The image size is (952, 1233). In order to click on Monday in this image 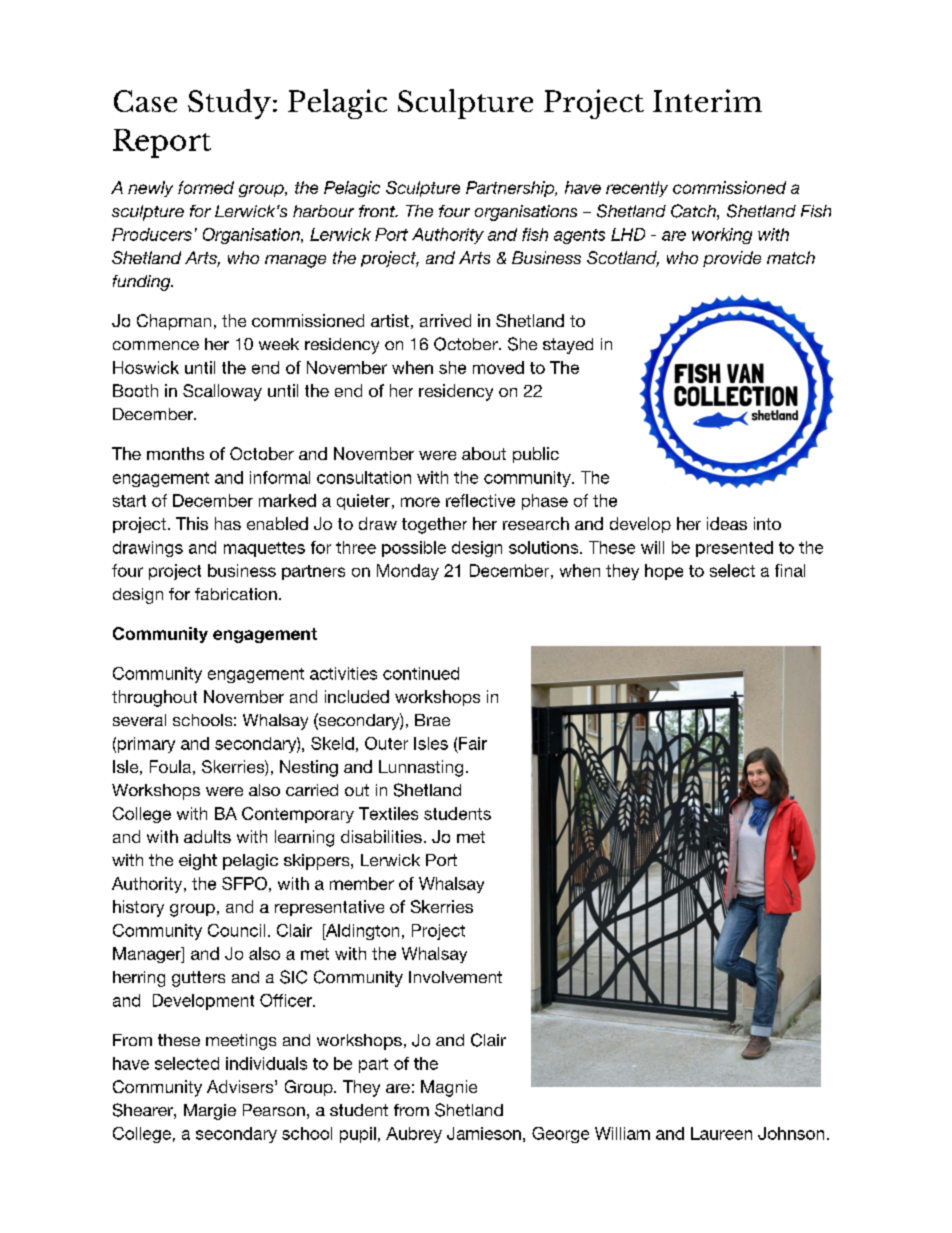, I will do `click(408, 572)`.
